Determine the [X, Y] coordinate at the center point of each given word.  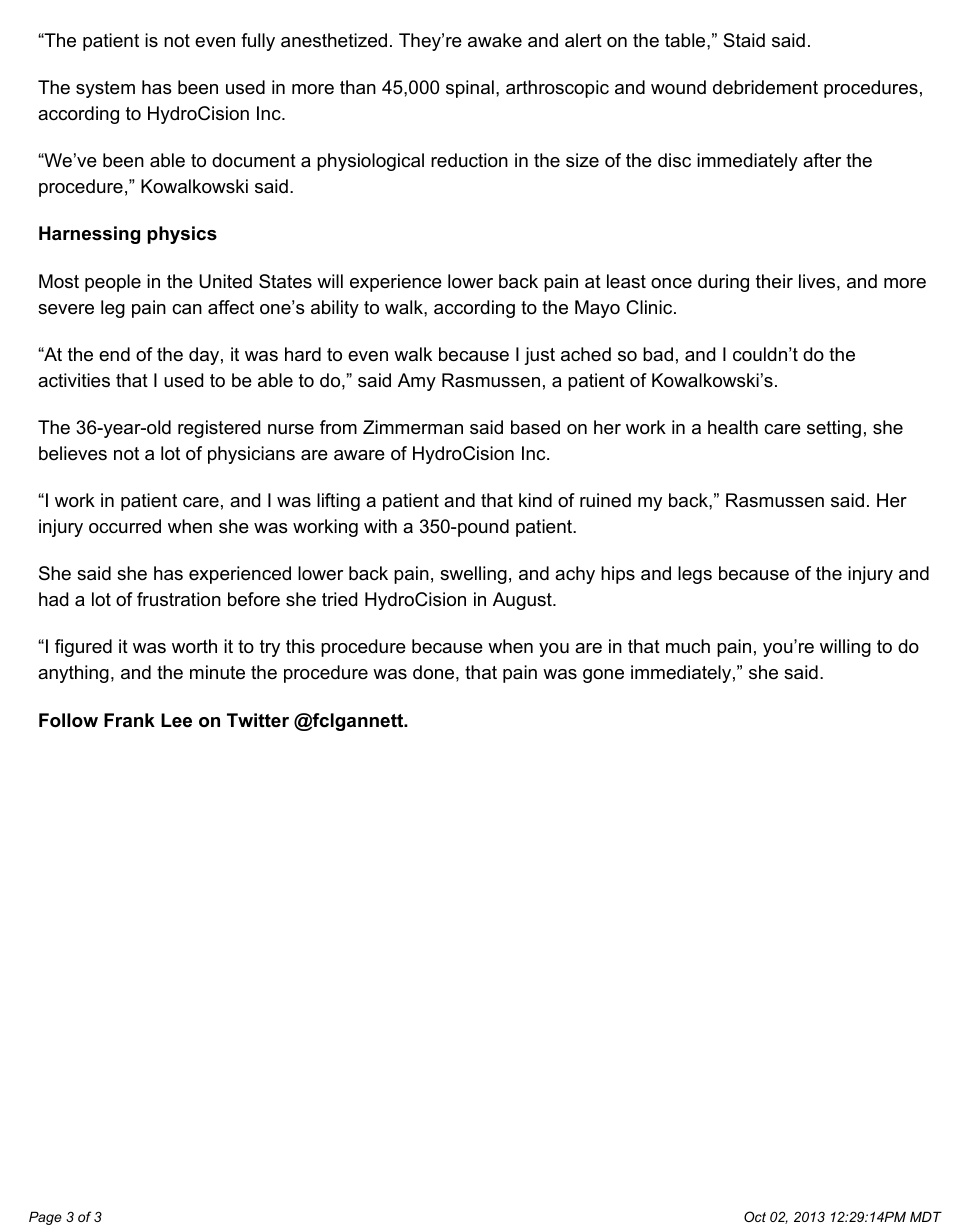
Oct [755, 1216]
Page [45, 1218]
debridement [765, 87]
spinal [470, 89]
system [105, 89]
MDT [926, 1216]
